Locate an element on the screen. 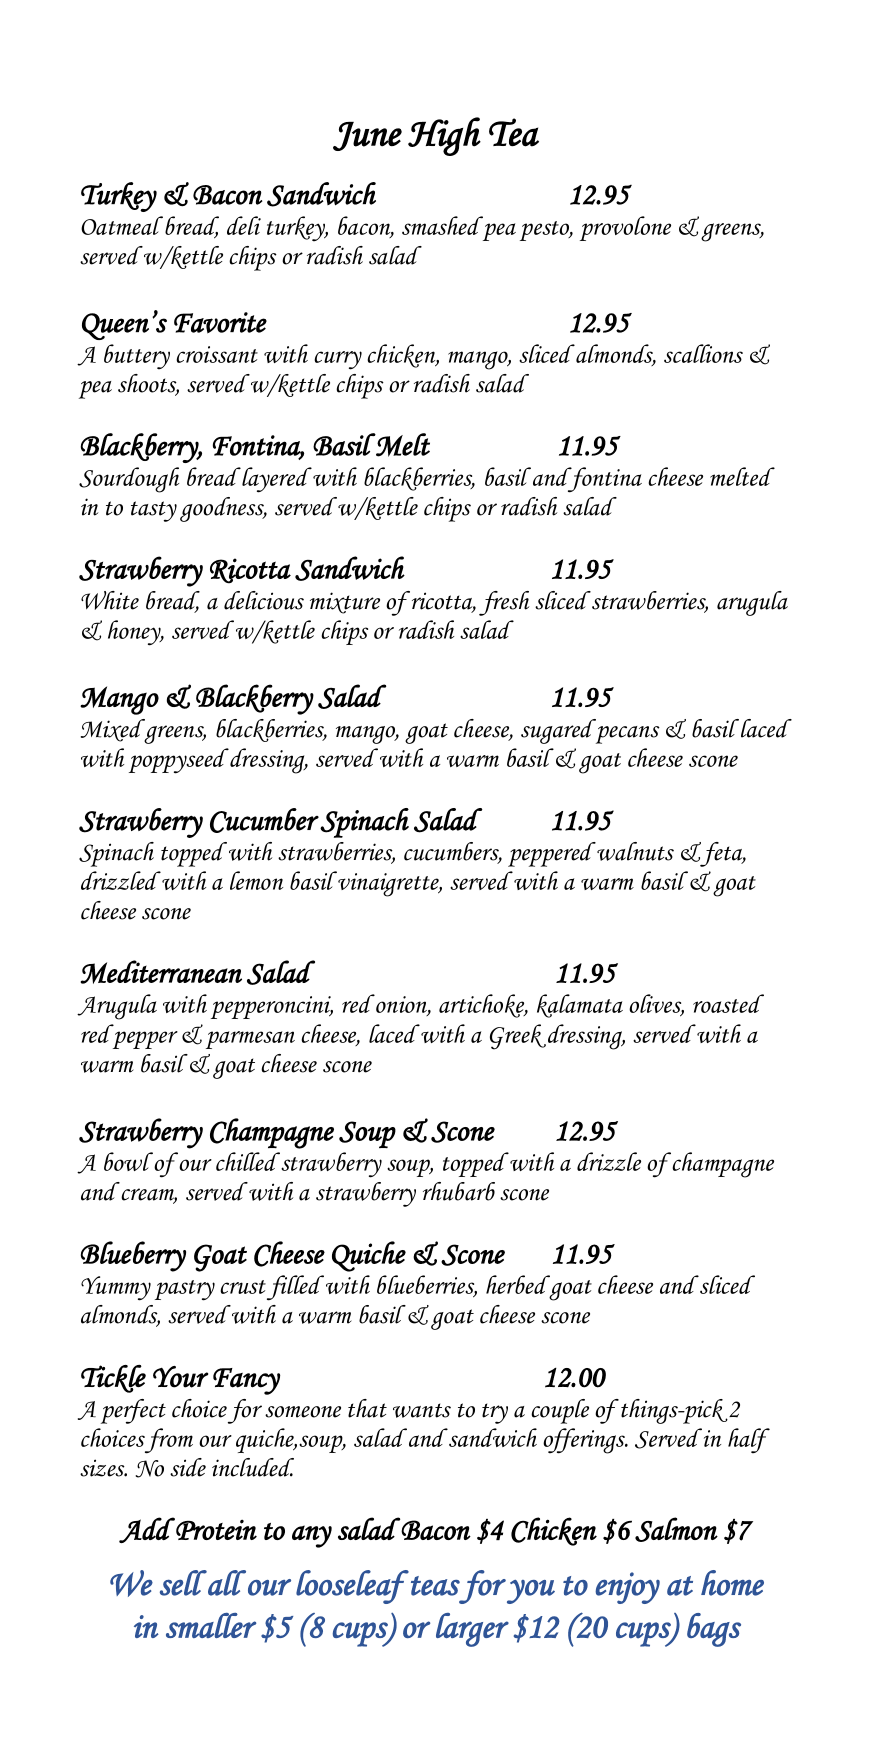  Favorite is located at coordinates (220, 323).
